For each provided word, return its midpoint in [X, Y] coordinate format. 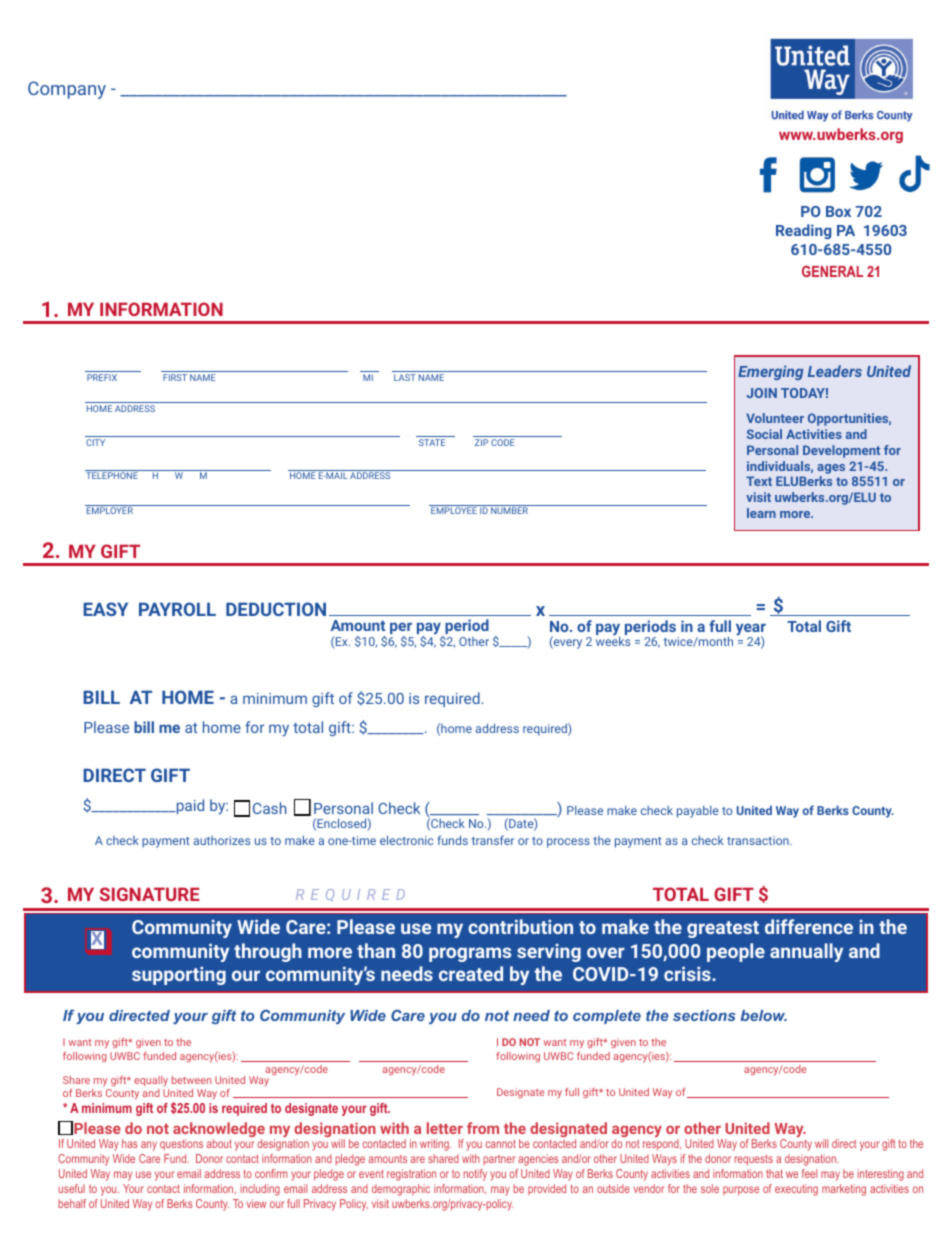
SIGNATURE [149, 894]
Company [67, 90]
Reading [803, 231]
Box [838, 211]
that [774, 1173]
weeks [613, 641]
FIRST [175, 377]
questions [181, 1144]
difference [809, 926]
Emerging [770, 372]
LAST [405, 377]
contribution [520, 926]
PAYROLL [177, 609]
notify [475, 1175]
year [751, 630]
